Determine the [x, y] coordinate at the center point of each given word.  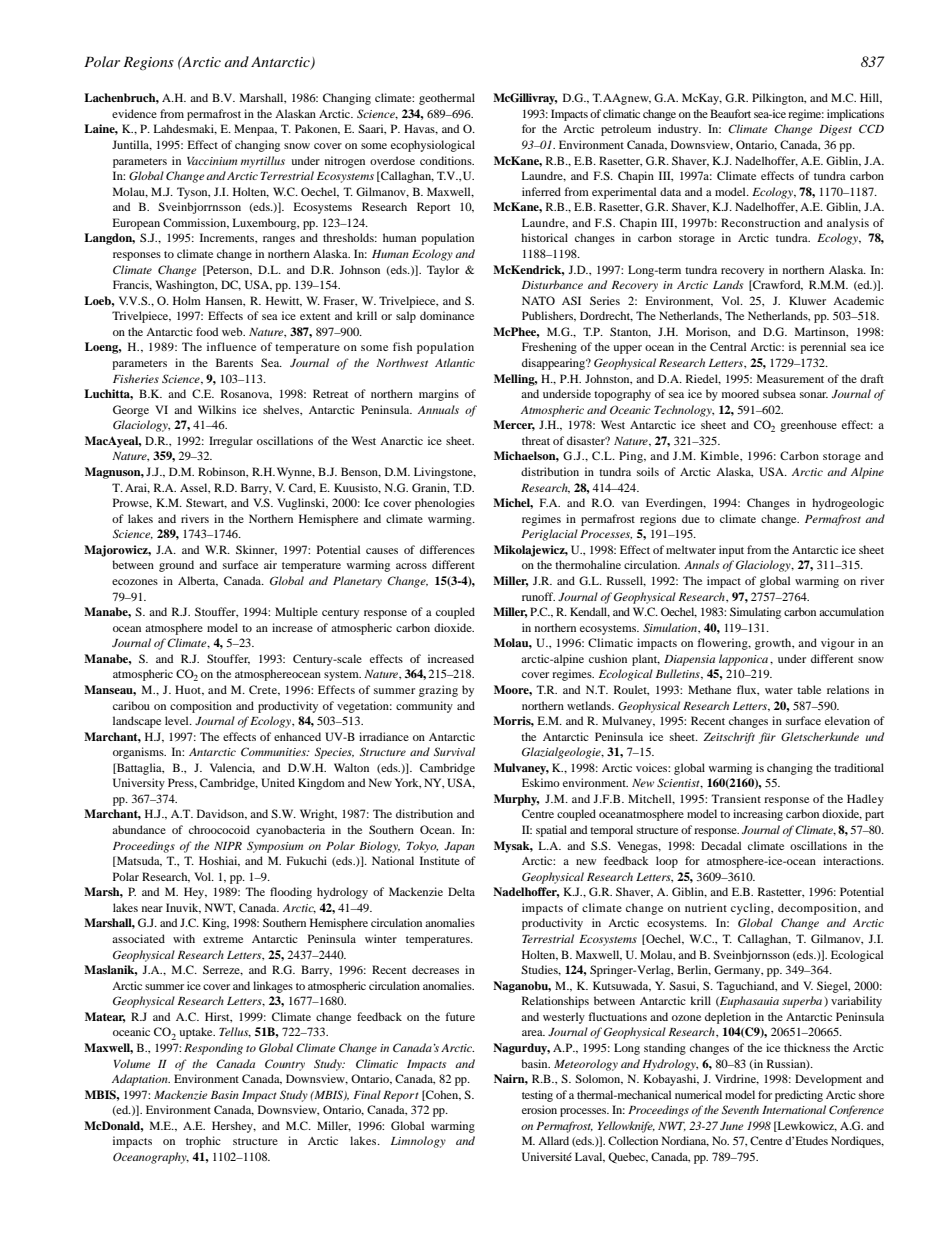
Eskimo [541, 782]
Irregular [231, 442]
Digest [835, 130]
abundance [139, 829]
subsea [779, 393]
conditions [447, 160]
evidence [134, 113]
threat [536, 440]
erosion [539, 1109]
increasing [758, 815]
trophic [203, 1142]
